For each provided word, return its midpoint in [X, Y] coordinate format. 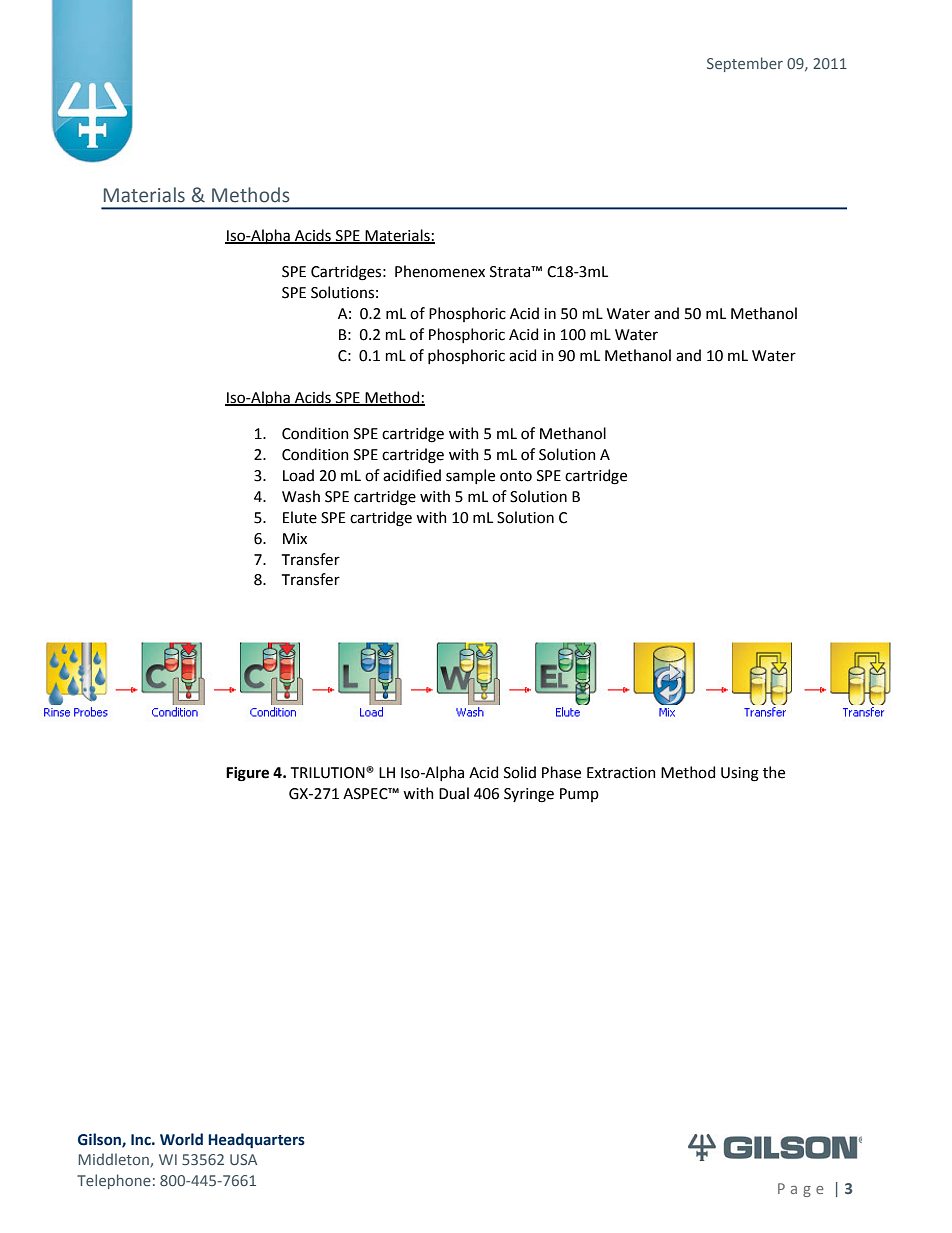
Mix [295, 538]
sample [470, 476]
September [745, 64]
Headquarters [256, 1140]
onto [516, 476]
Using [740, 774]
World [181, 1139]
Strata [511, 272]
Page [801, 1190]
